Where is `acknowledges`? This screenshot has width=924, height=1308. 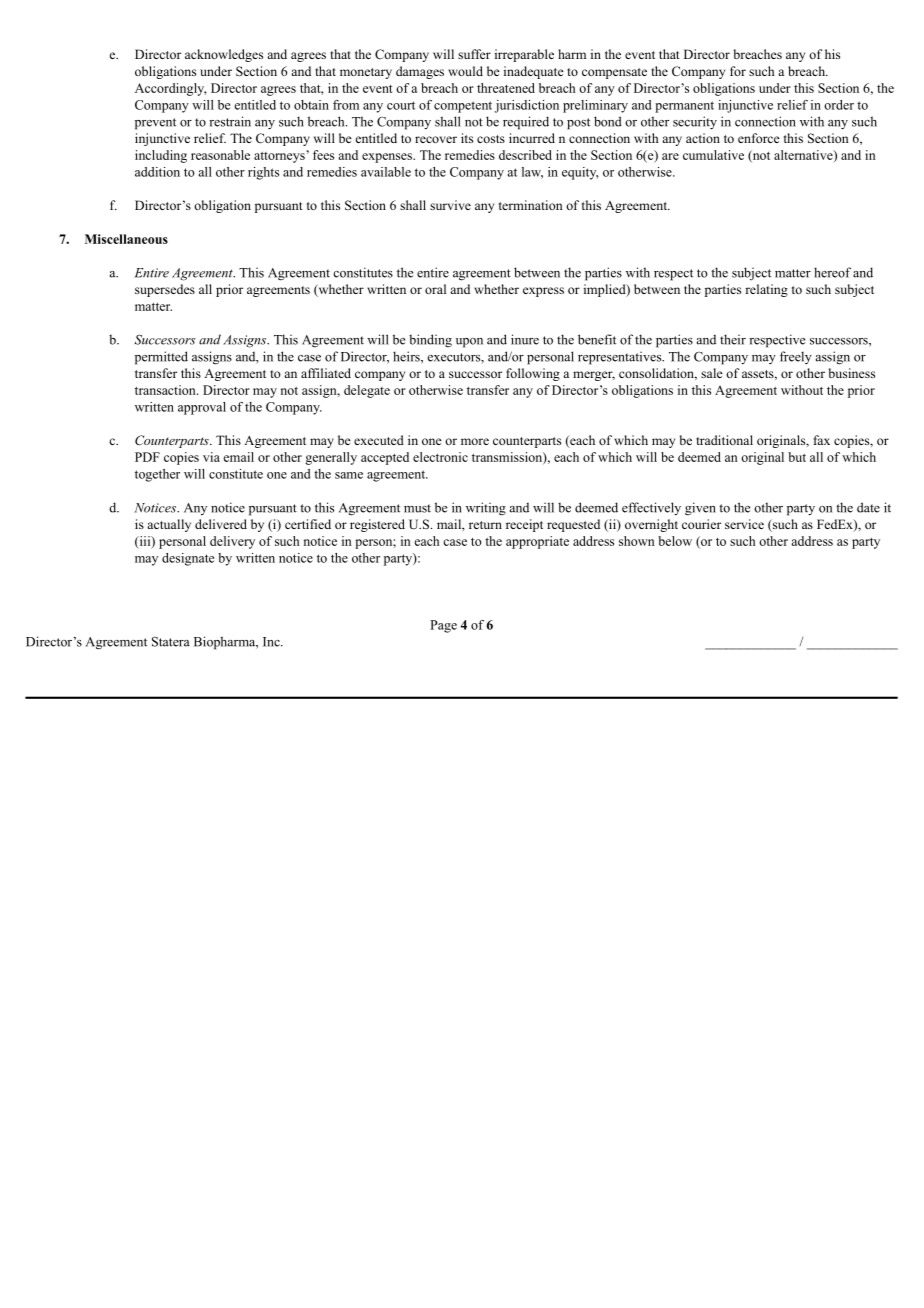
acknowledges is located at coordinates (224, 55).
